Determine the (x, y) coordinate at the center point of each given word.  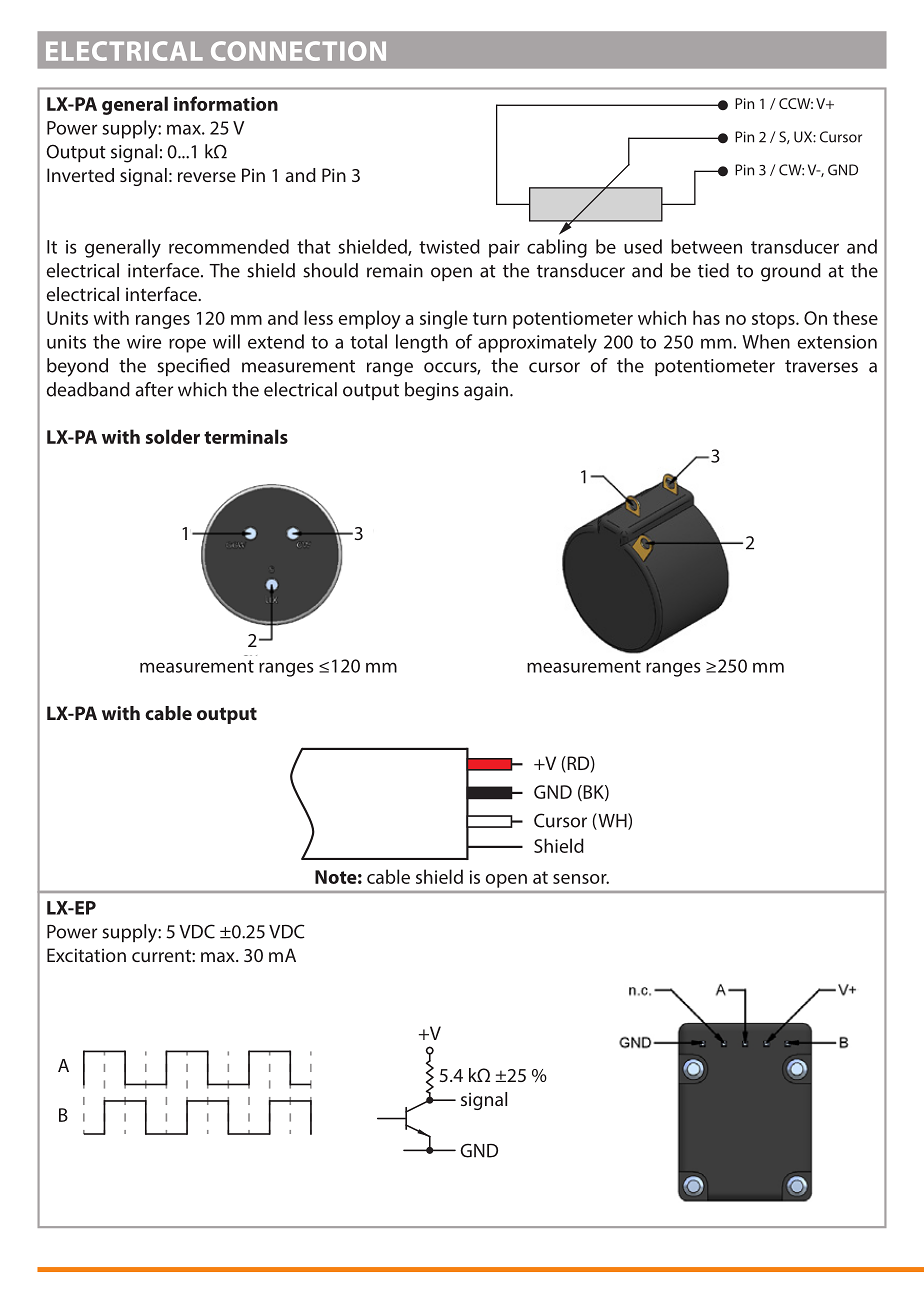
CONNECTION (298, 51)
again (486, 392)
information (226, 103)
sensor (581, 879)
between (706, 246)
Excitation (86, 955)
